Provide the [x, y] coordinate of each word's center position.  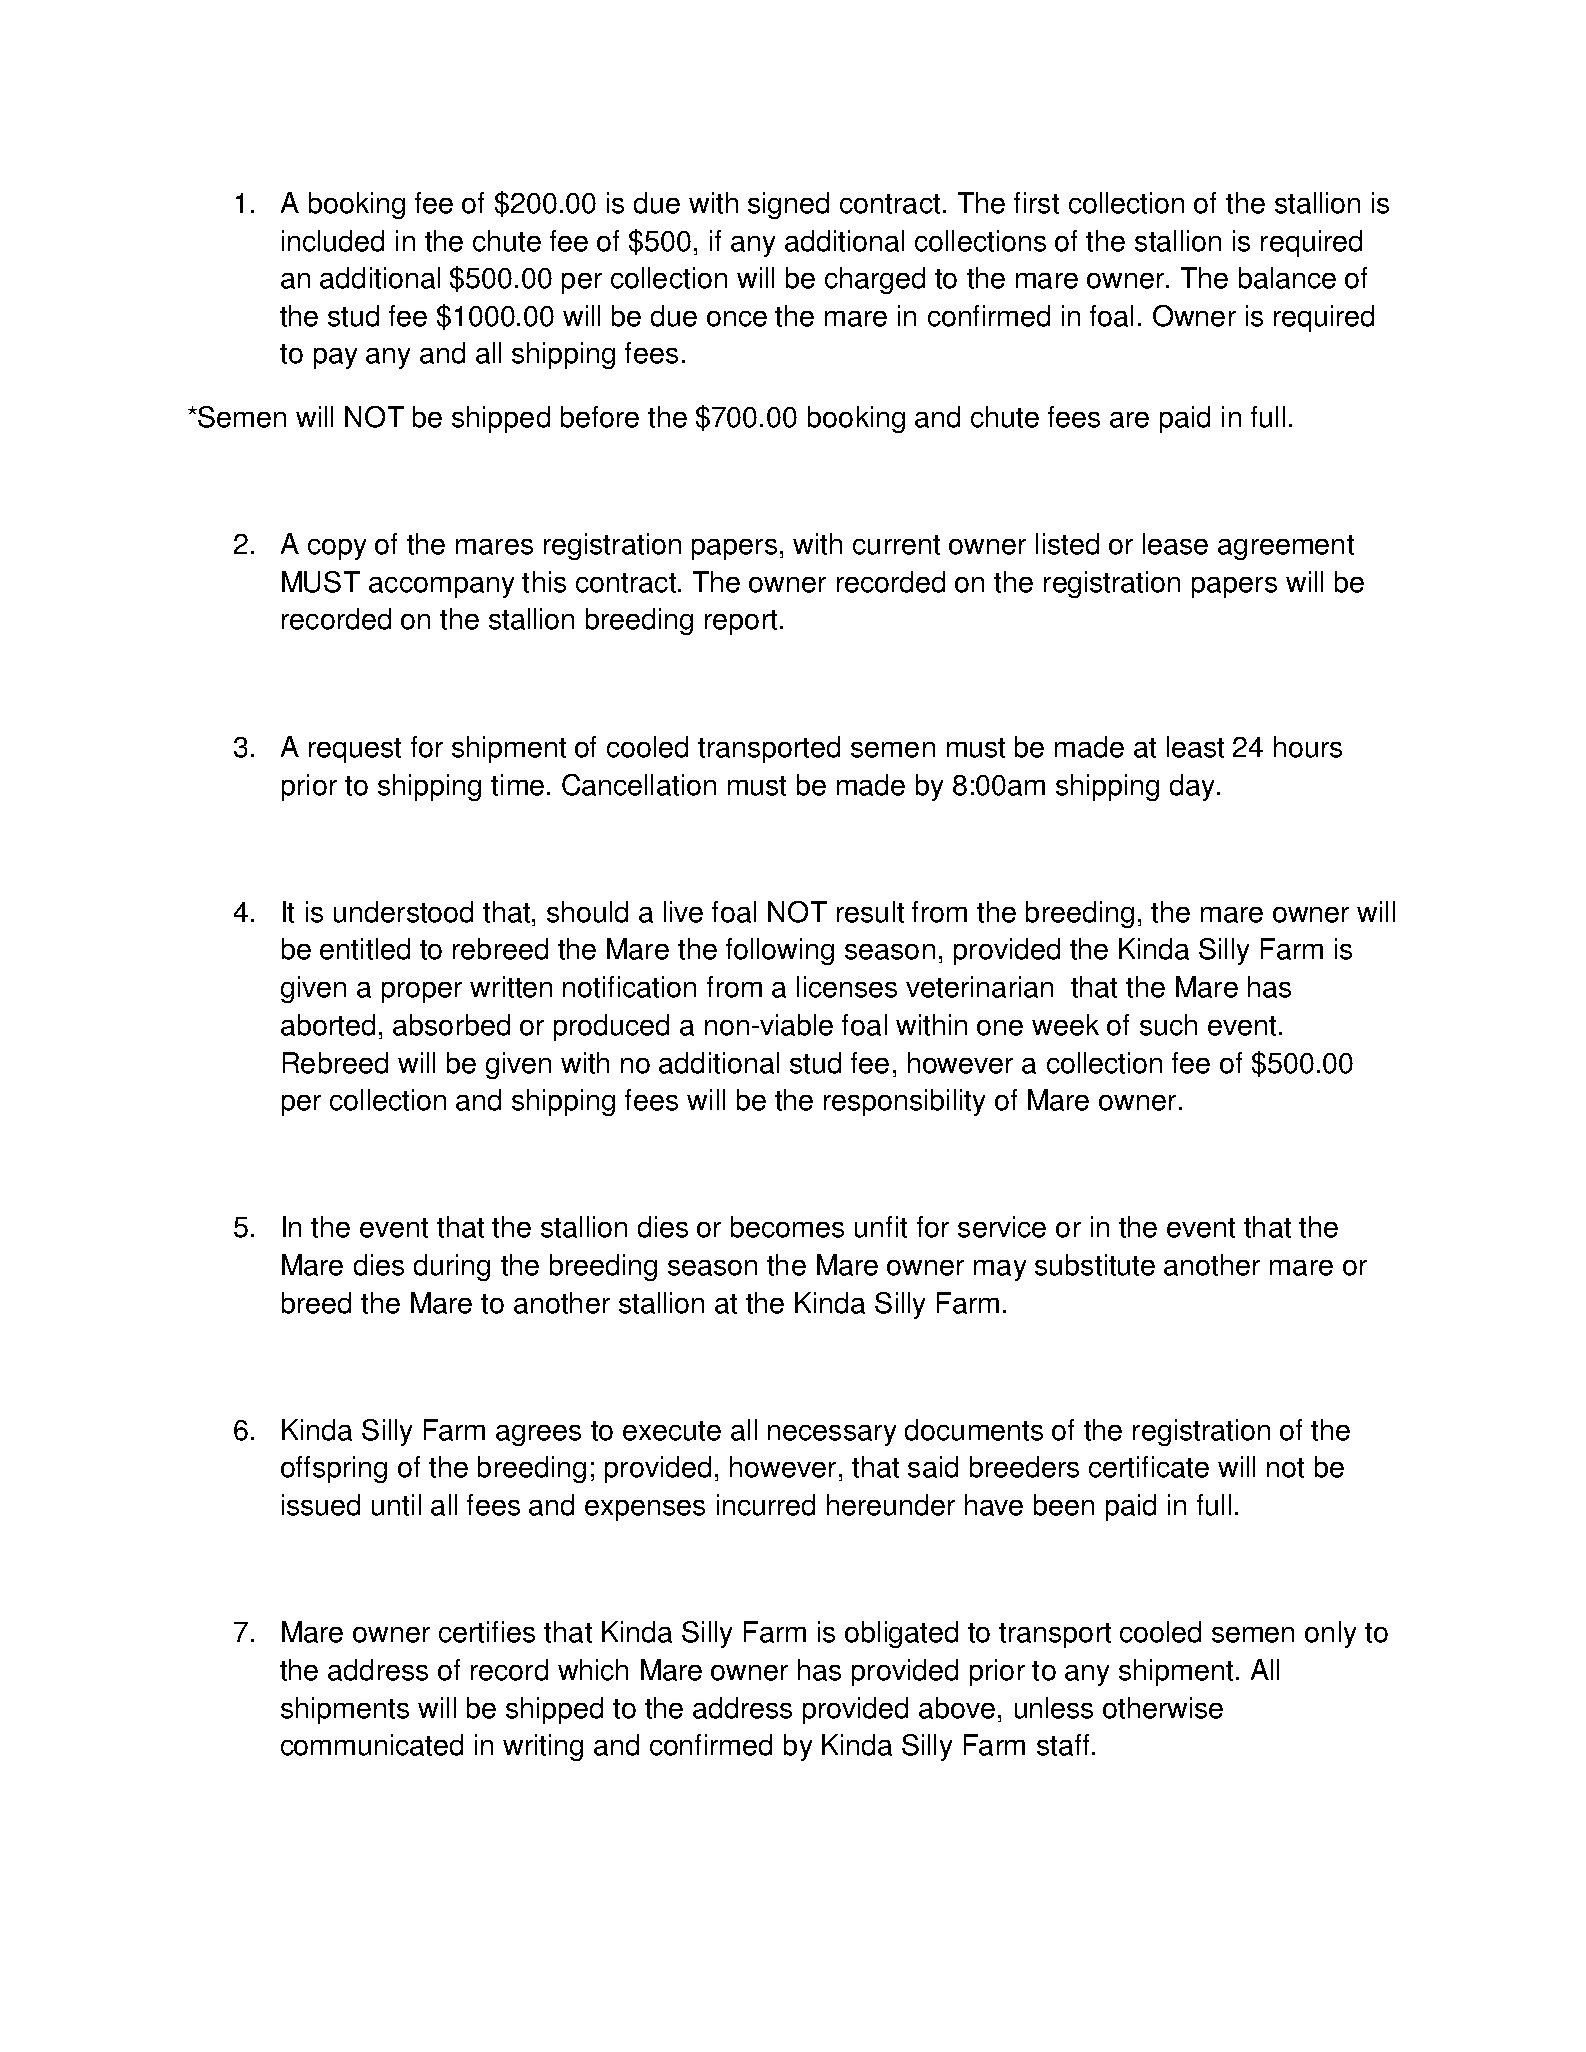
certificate [1149, 1467]
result [870, 912]
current [896, 545]
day [1192, 787]
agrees [538, 1435]
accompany [441, 587]
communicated [372, 1745]
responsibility [904, 1102]
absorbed [451, 1025]
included [333, 241]
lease [1175, 544]
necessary [832, 1435]
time [517, 785]
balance [1287, 278]
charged [875, 280]
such [1168, 1025]
